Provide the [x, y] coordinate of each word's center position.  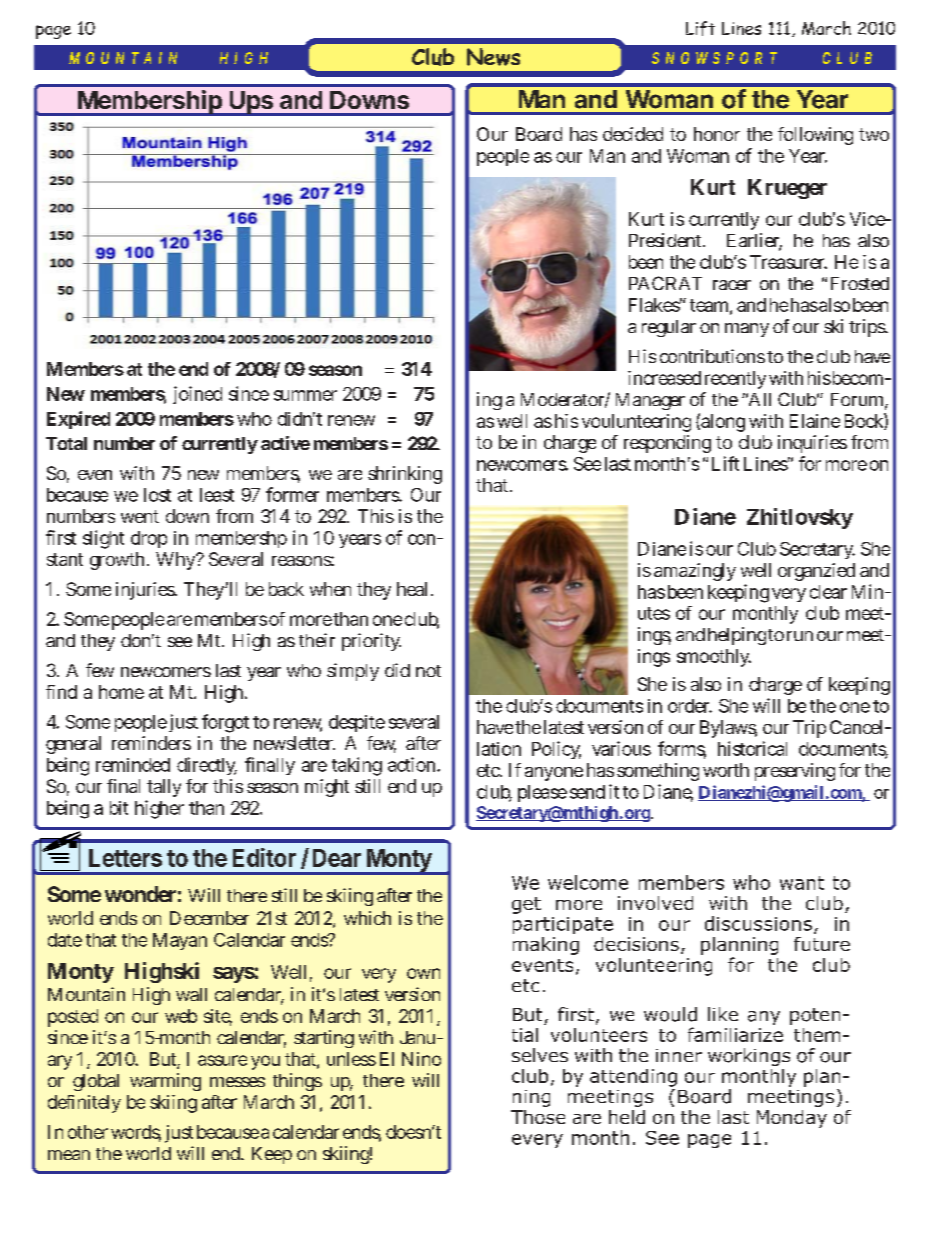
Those [538, 1117]
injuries [146, 591]
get [526, 905]
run [800, 636]
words [136, 1133]
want [802, 883]
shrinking [405, 475]
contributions [712, 356]
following [815, 136]
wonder [143, 894]
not [428, 671]
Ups [251, 103]
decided [633, 134]
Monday [792, 1119]
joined [197, 395]
